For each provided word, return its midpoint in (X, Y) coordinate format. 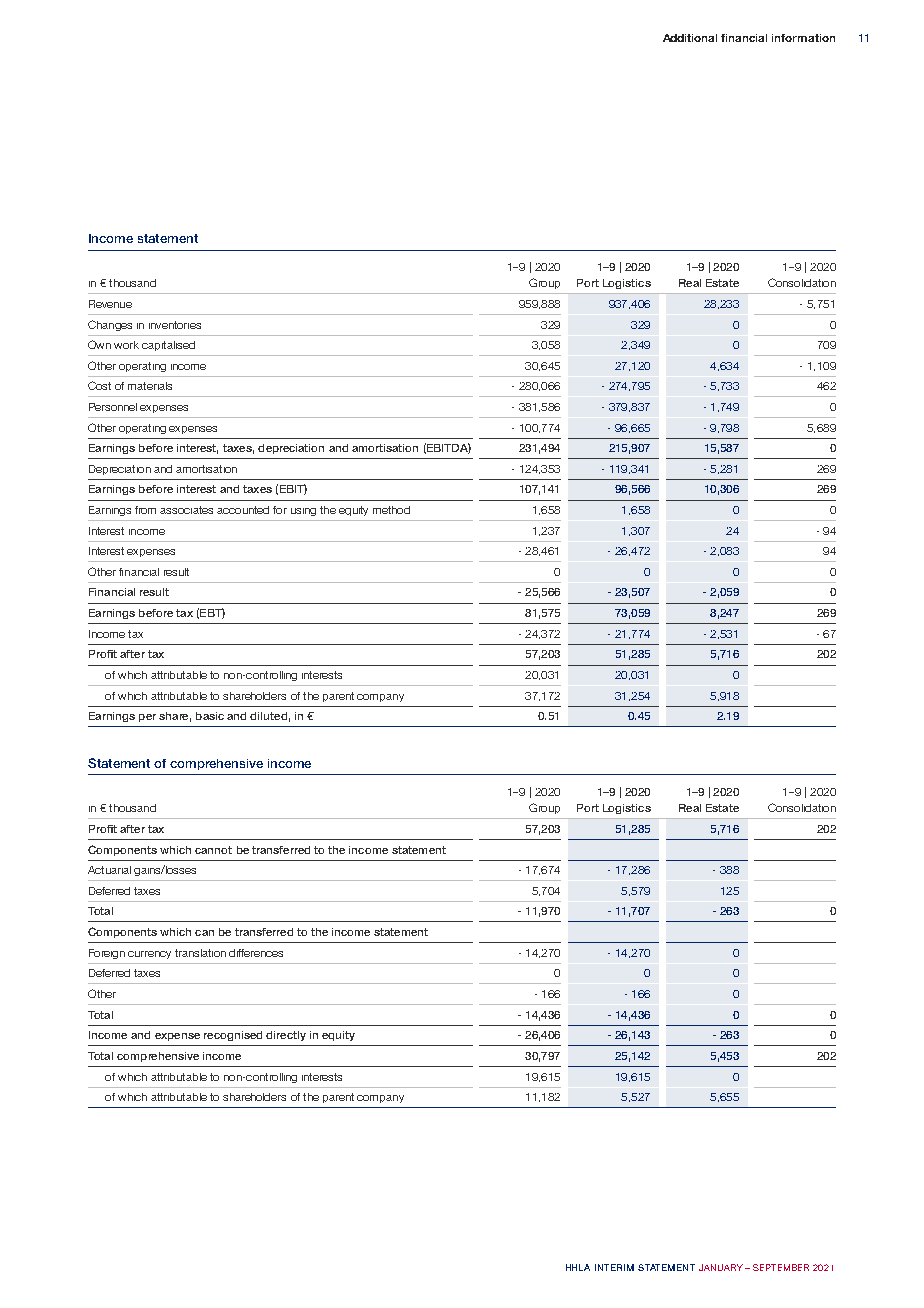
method (391, 510)
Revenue (110, 304)
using (303, 512)
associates (186, 510)
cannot (213, 850)
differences (256, 953)
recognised (233, 1036)
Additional (690, 38)
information (803, 38)
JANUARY (721, 1267)
